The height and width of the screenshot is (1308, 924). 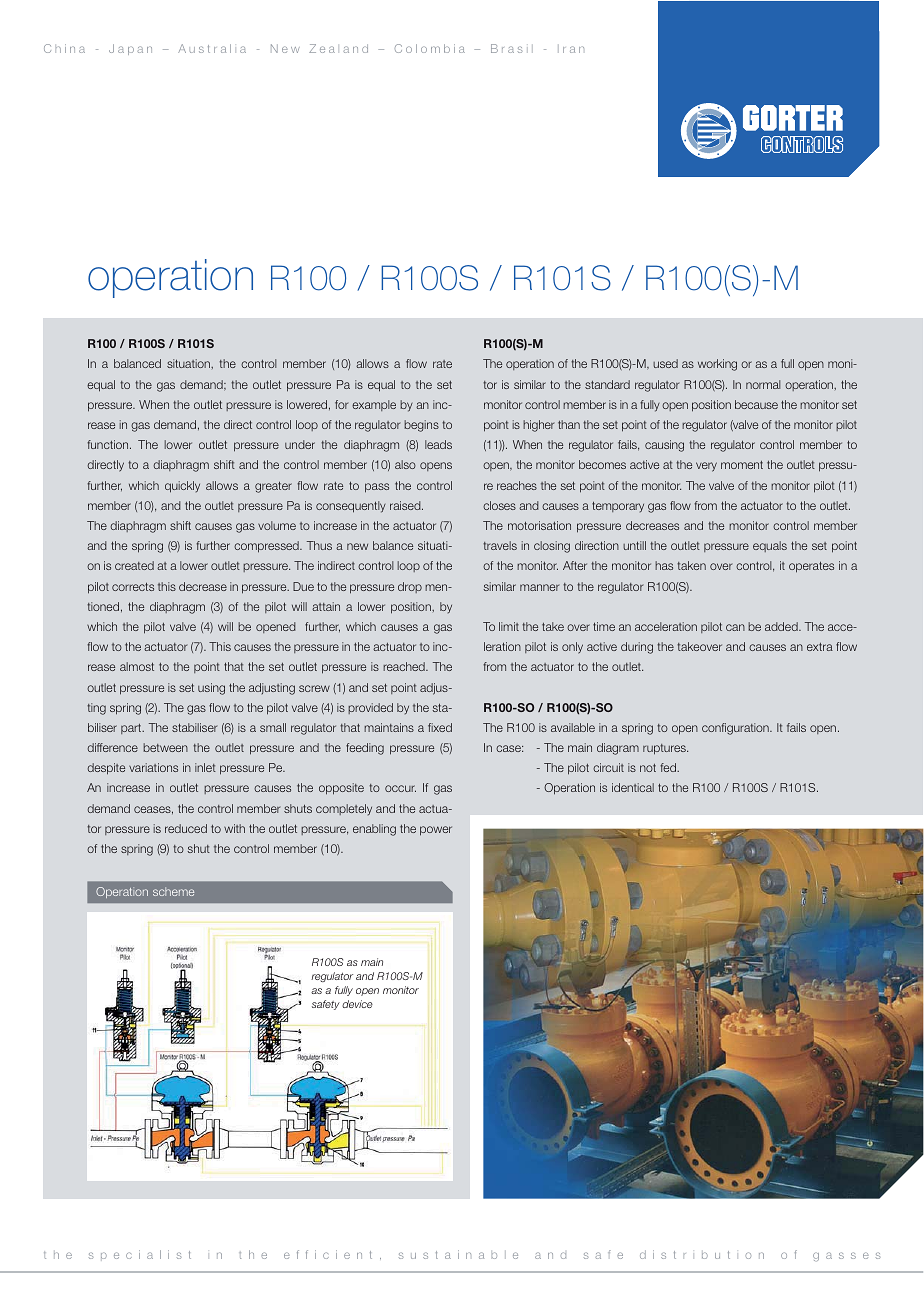 What do you see at coordinates (165, 747) in the screenshot?
I see `between` at bounding box center [165, 747].
